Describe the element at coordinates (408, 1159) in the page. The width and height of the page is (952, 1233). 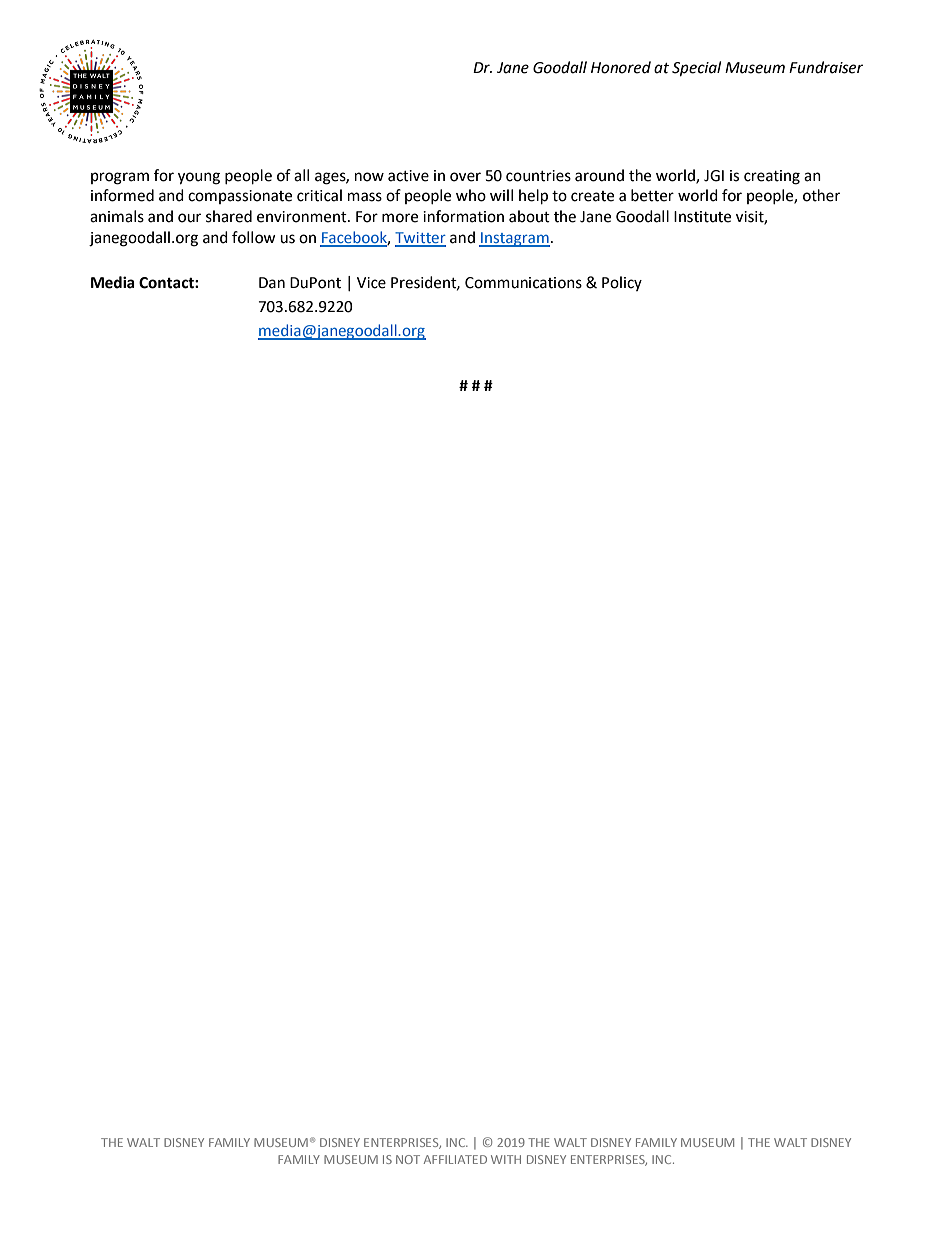
I see `NOT` at that location.
